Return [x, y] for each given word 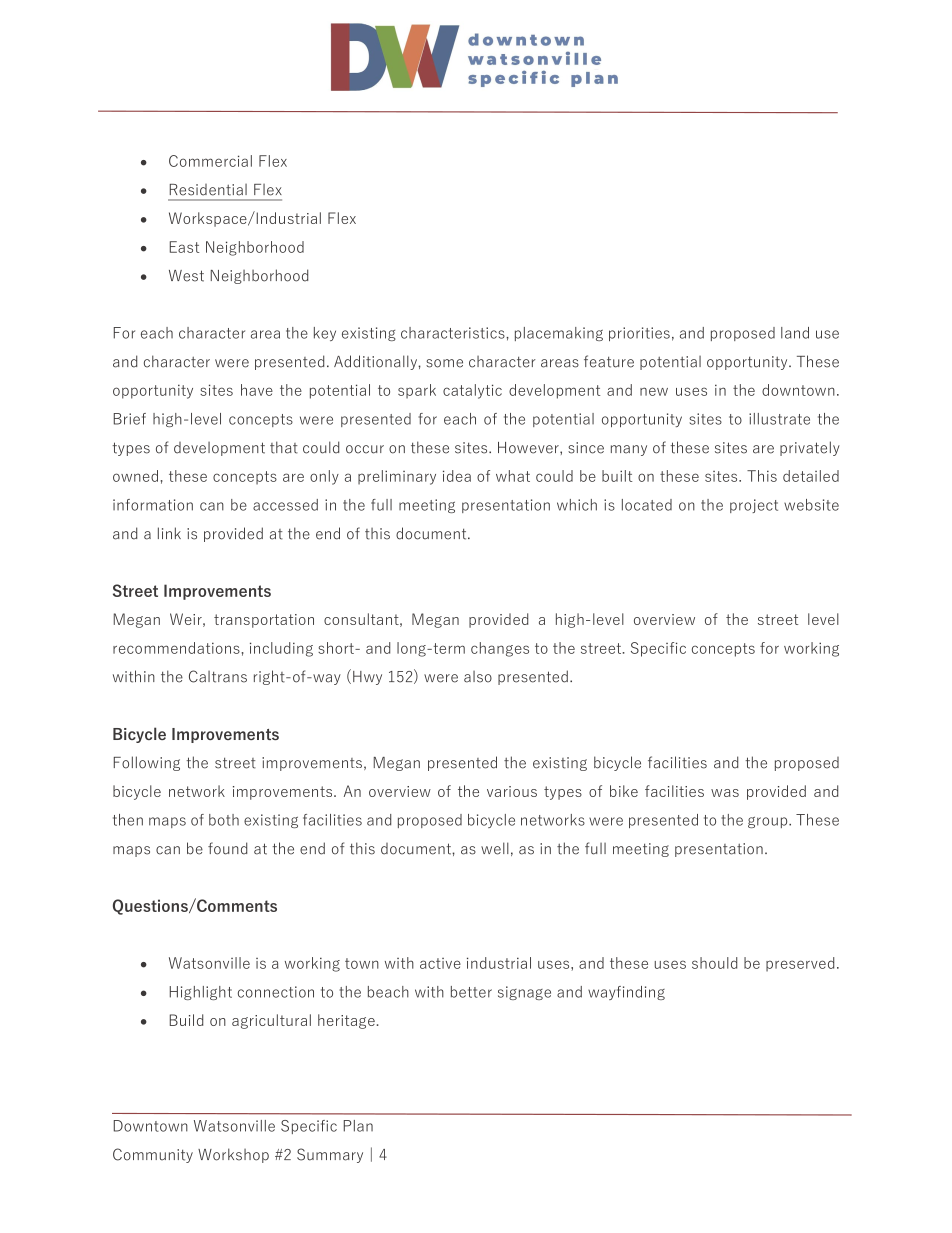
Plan [358, 1126]
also [478, 677]
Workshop [233, 1155]
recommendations [176, 648]
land [795, 333]
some [444, 363]
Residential [208, 190]
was [725, 793]
